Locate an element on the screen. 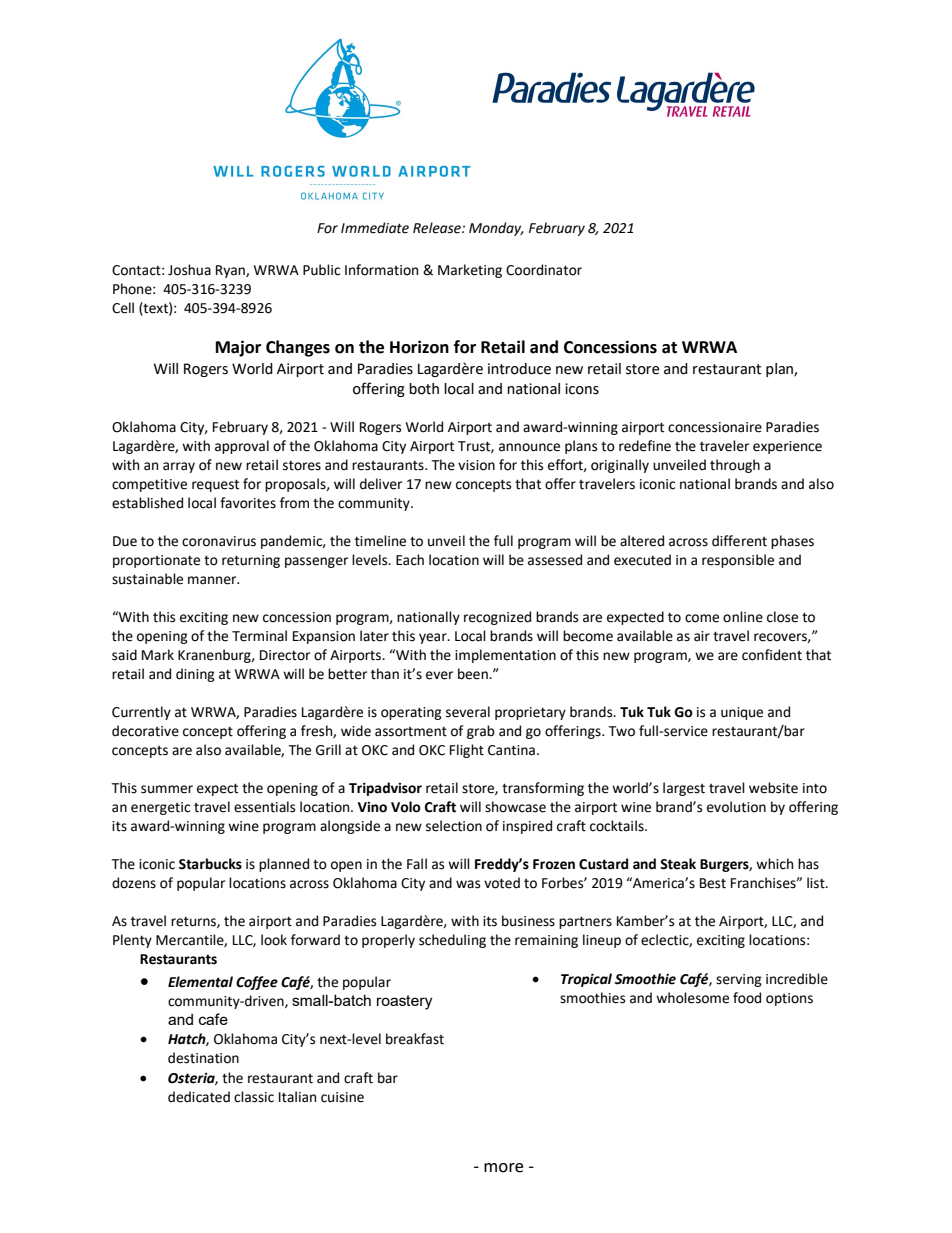 The width and height of the screenshot is (952, 1233). scheduling is located at coordinates (452, 941).
